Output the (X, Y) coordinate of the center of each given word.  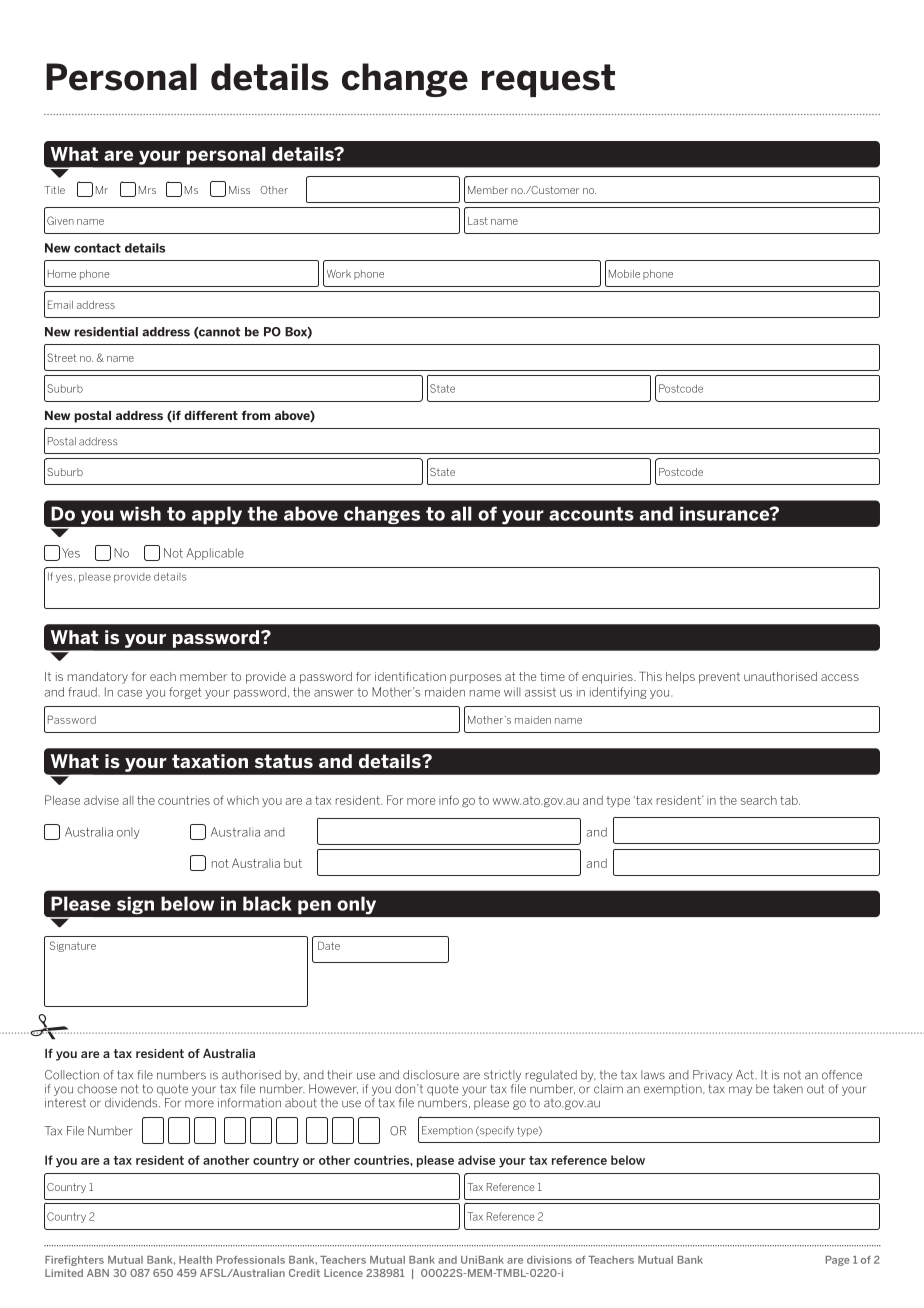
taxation (210, 761)
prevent (719, 678)
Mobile (624, 274)
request (548, 80)
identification (410, 676)
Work (339, 274)
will (512, 692)
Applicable (215, 554)
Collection (72, 1075)
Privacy (713, 1076)
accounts (591, 514)
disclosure (431, 1075)
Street (61, 357)
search (759, 800)
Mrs (147, 190)
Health (195, 1260)
